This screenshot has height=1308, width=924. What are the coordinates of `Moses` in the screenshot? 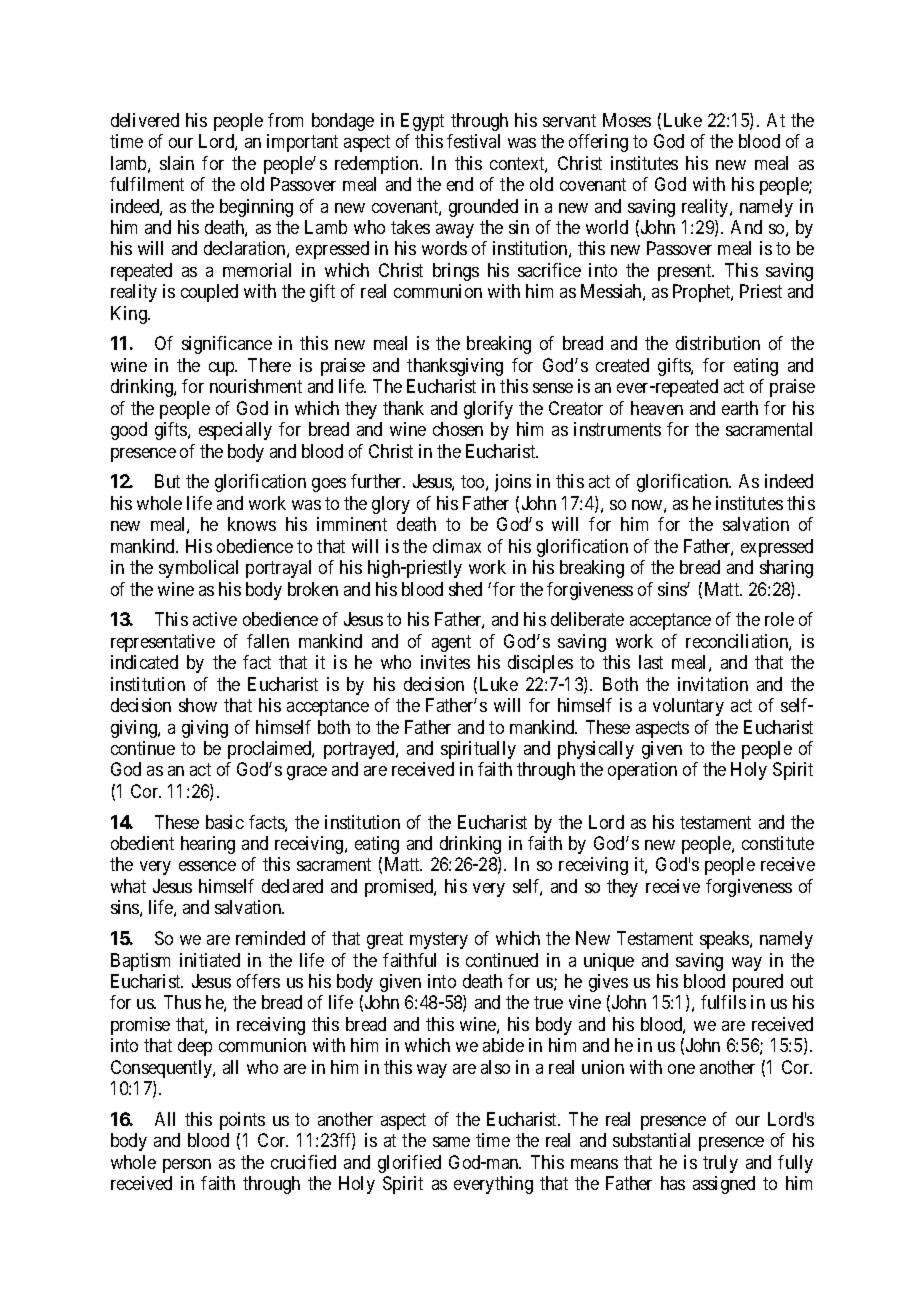 It's located at (627, 120).
